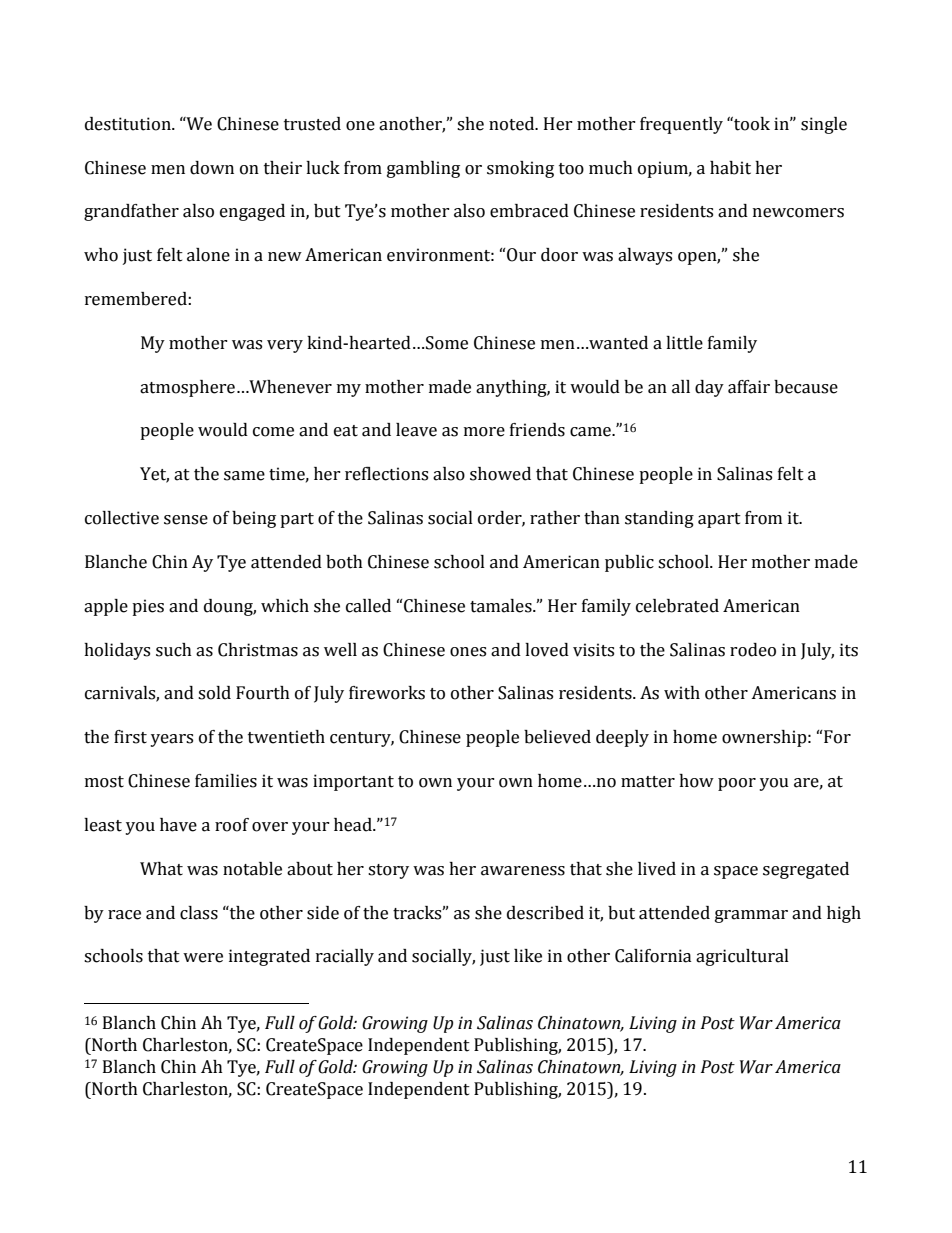  I want to click on class, so click(199, 913).
